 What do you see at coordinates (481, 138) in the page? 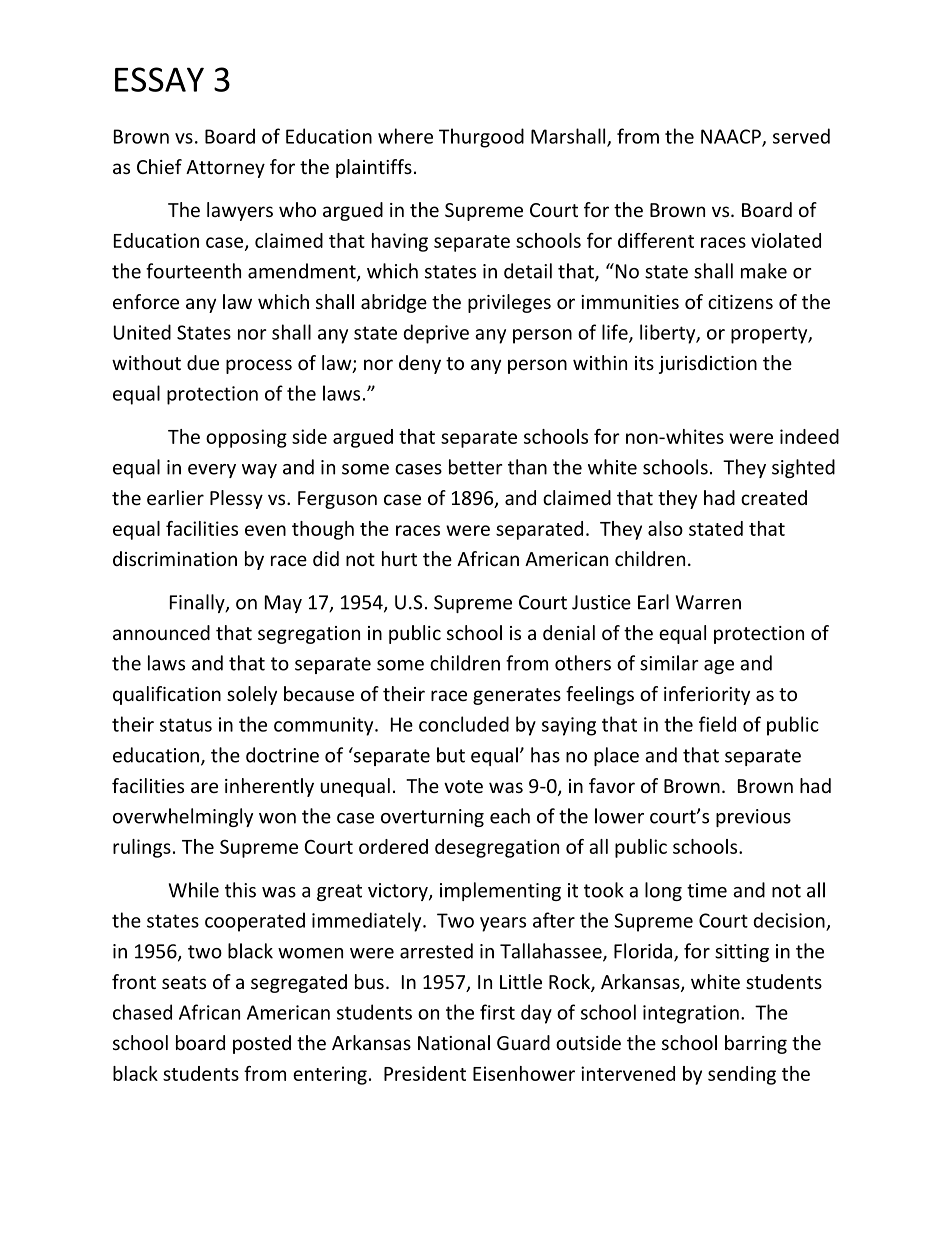
I see `Thurgood` at bounding box center [481, 138].
